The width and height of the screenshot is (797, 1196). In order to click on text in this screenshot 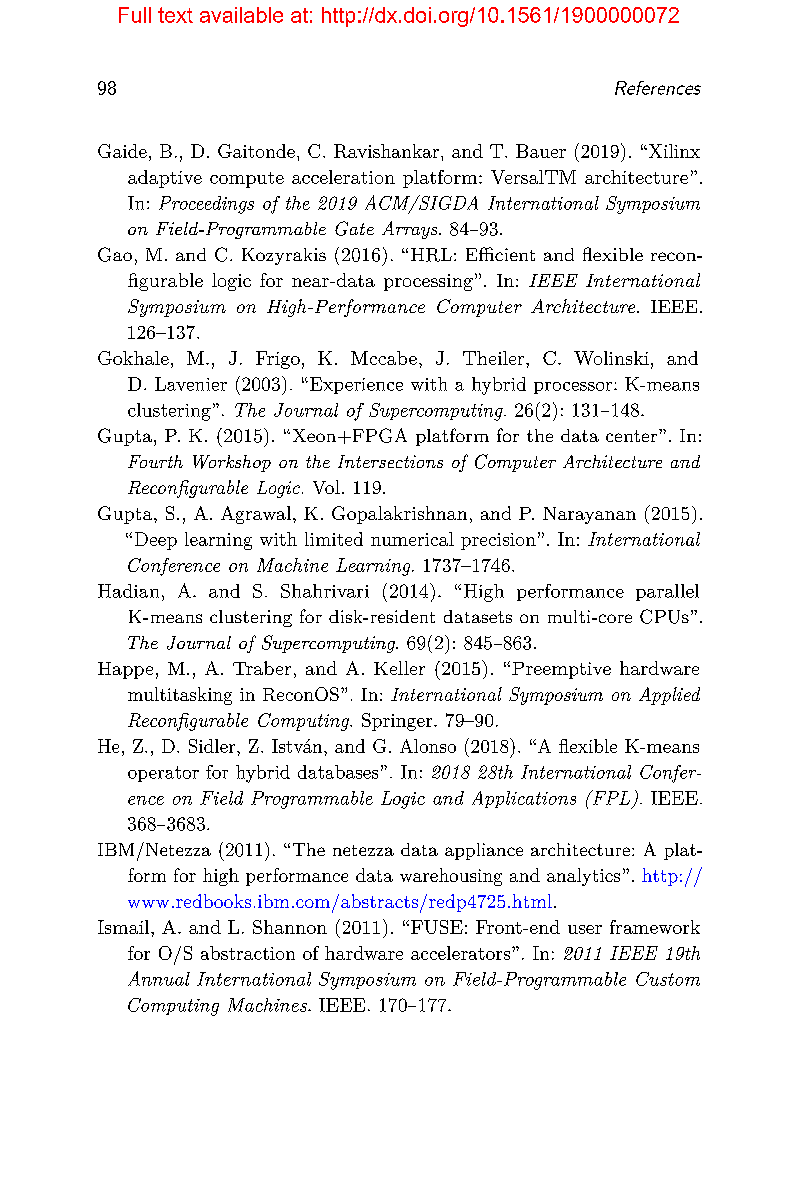, I will do `click(175, 15)`.
